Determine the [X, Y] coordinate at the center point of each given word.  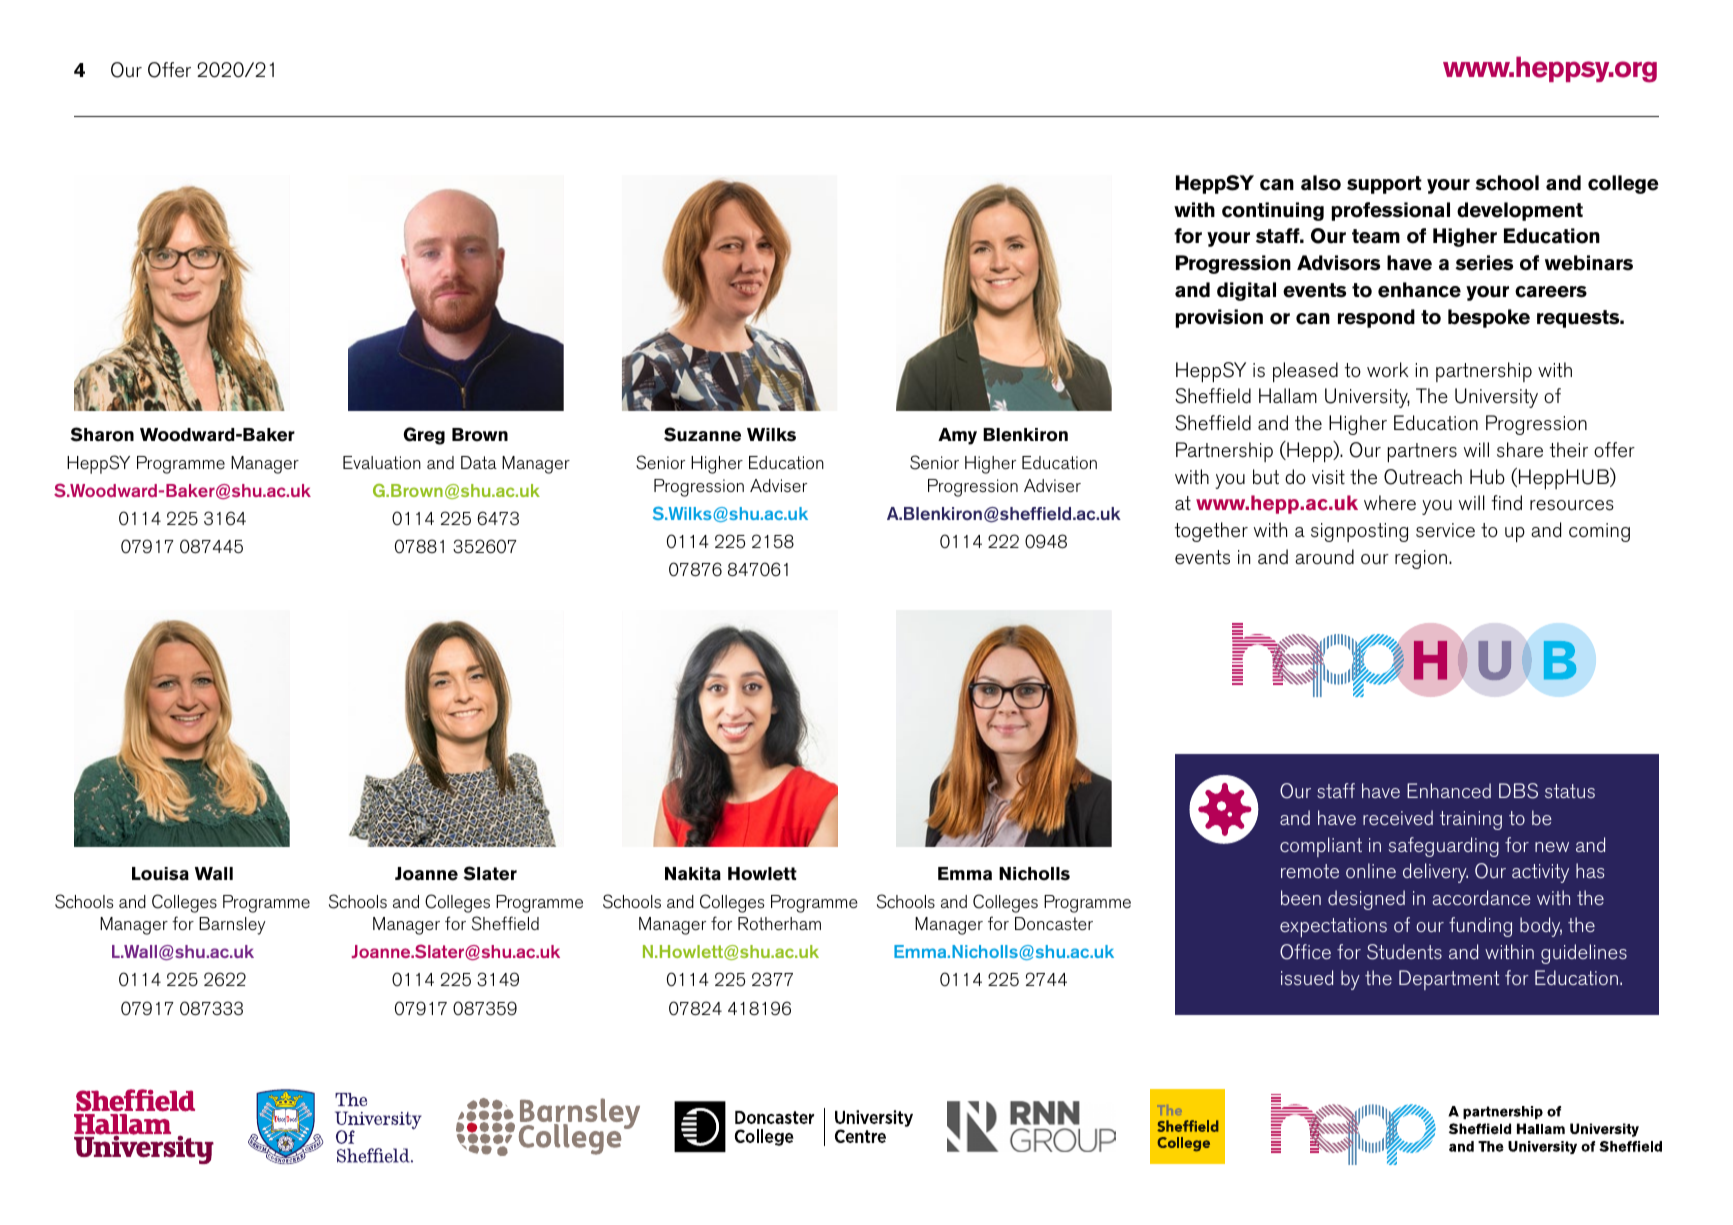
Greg [424, 436]
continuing [1273, 211]
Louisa [160, 874]
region [1422, 559]
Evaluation [382, 462]
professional [1391, 211]
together [1211, 532]
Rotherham [779, 924]
